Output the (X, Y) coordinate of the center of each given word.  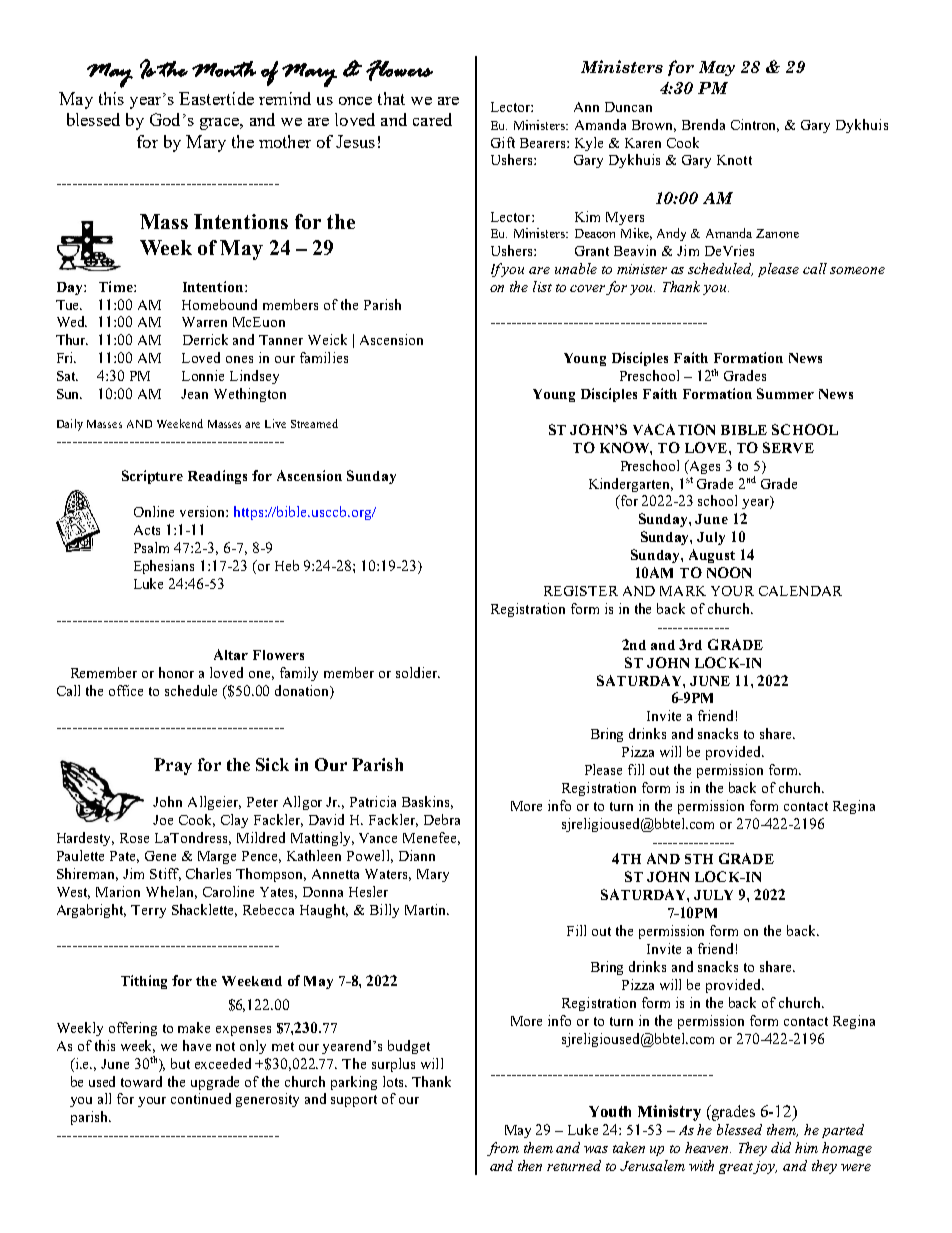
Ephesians (164, 567)
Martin (427, 909)
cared (432, 119)
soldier (418, 672)
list (542, 286)
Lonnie (203, 375)
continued (201, 1098)
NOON (729, 572)
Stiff (165, 874)
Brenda (703, 124)
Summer (785, 393)
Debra (442, 819)
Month (224, 69)
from (503, 1149)
